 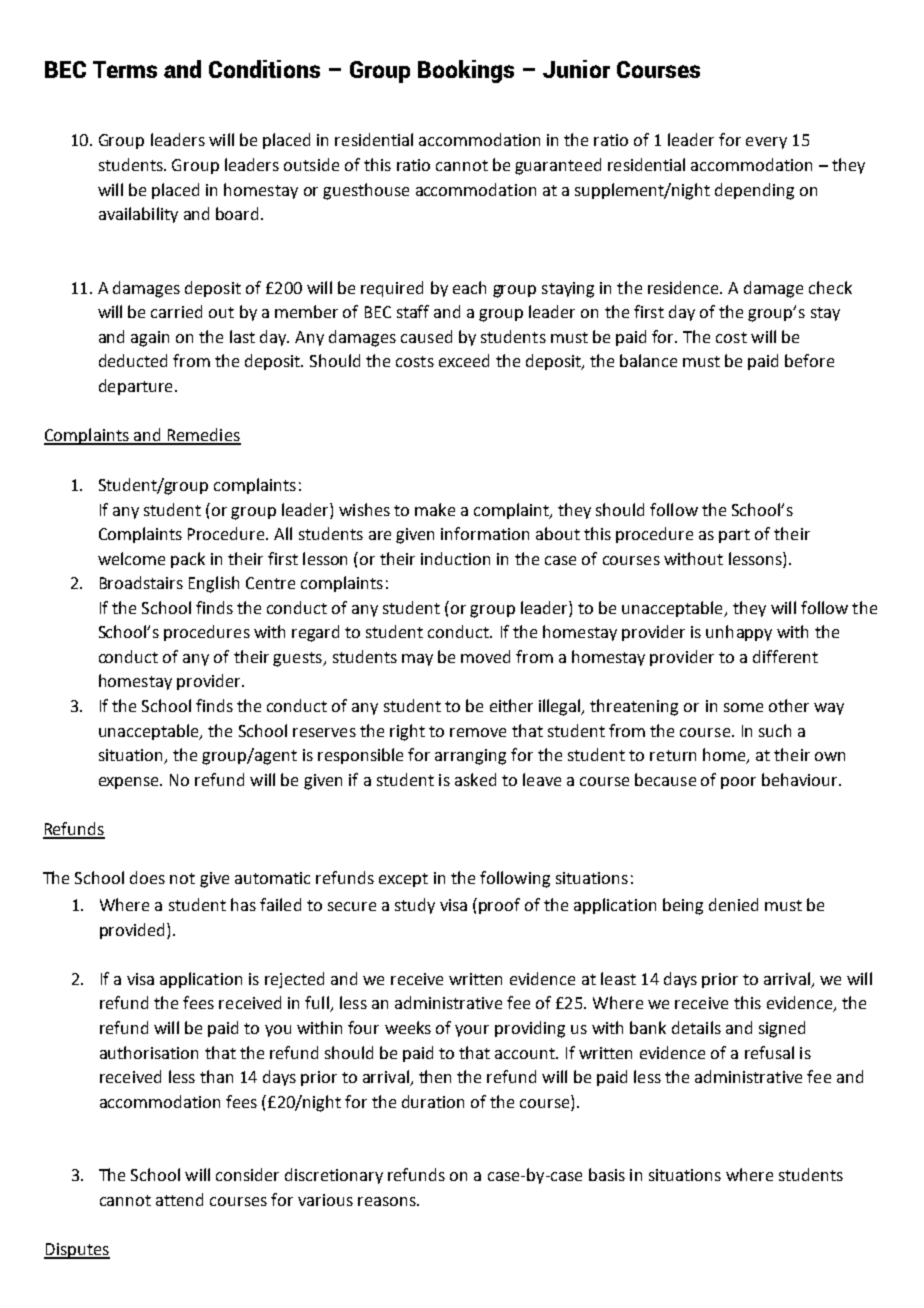 What do you see at coordinates (464, 360) in the image?
I see `exceed` at bounding box center [464, 360].
